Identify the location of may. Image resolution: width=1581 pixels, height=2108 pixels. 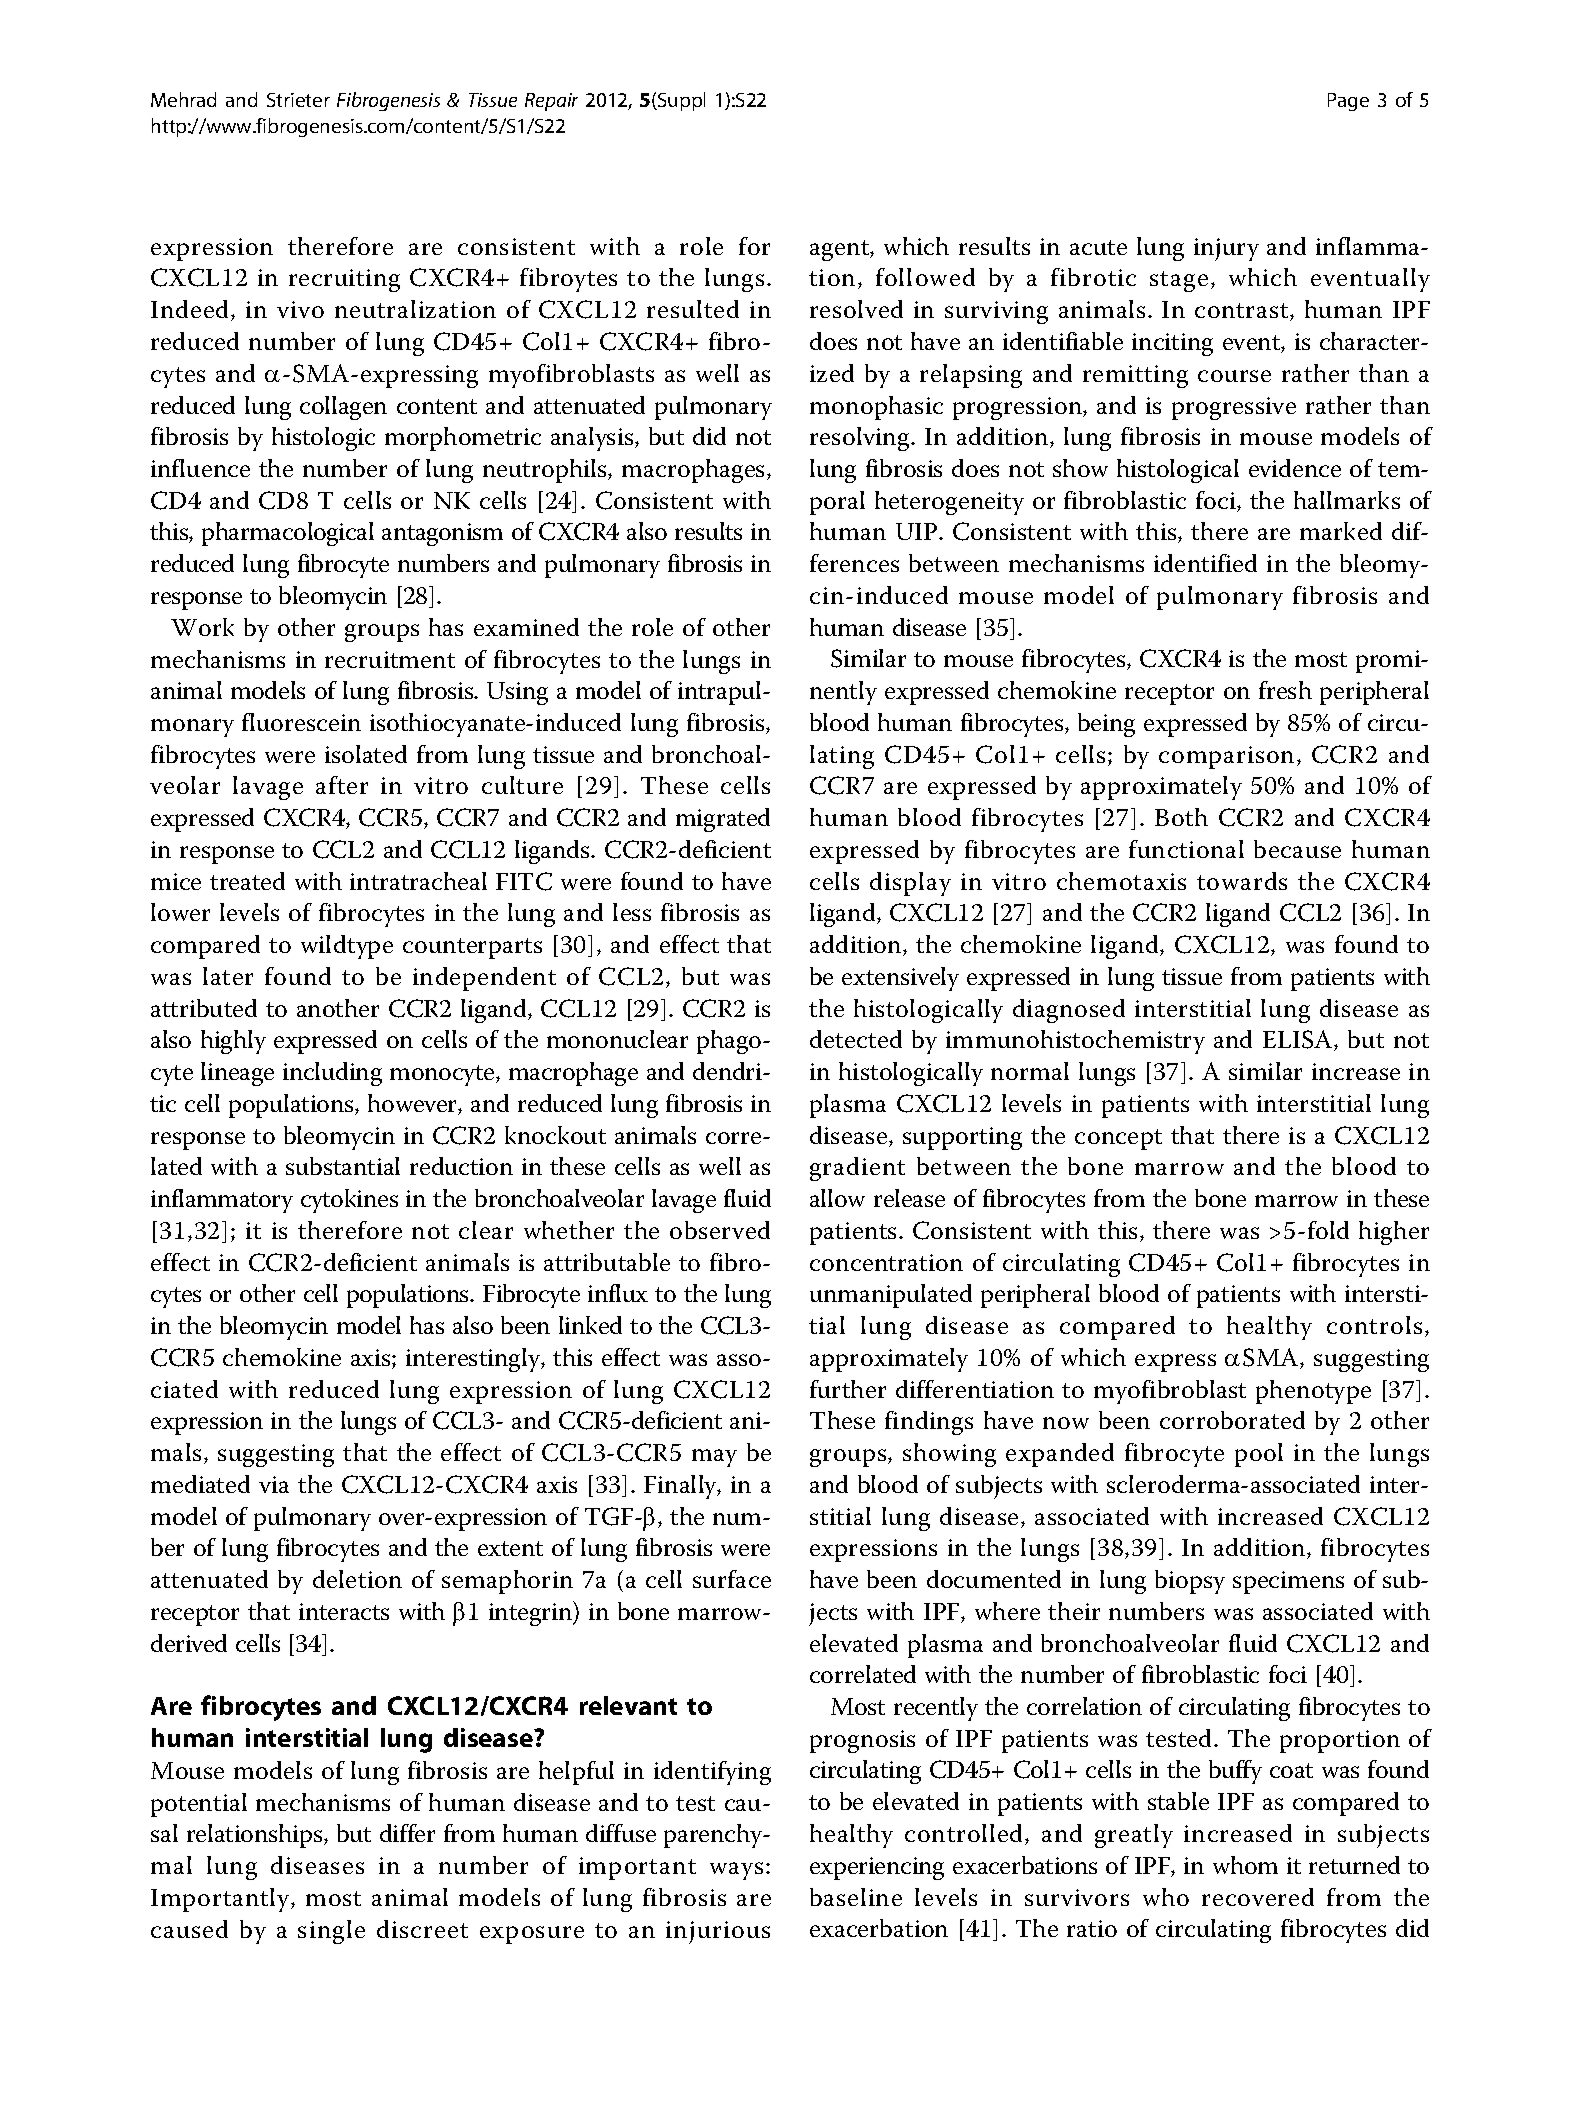
(714, 1458).
